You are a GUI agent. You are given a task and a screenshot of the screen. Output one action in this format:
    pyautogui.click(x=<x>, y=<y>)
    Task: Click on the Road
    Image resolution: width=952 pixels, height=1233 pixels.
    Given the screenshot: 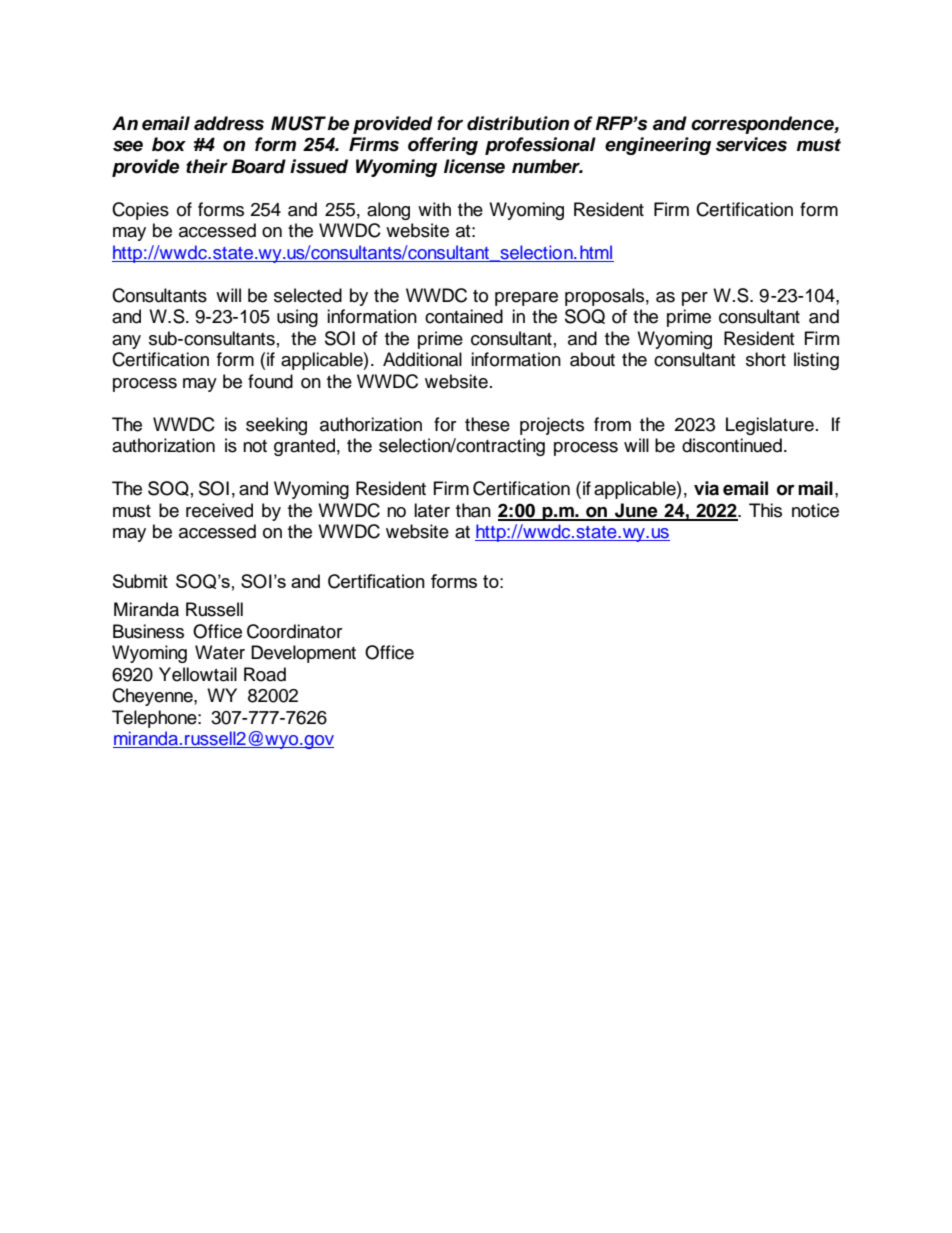 What is the action you would take?
    pyautogui.click(x=265, y=674)
